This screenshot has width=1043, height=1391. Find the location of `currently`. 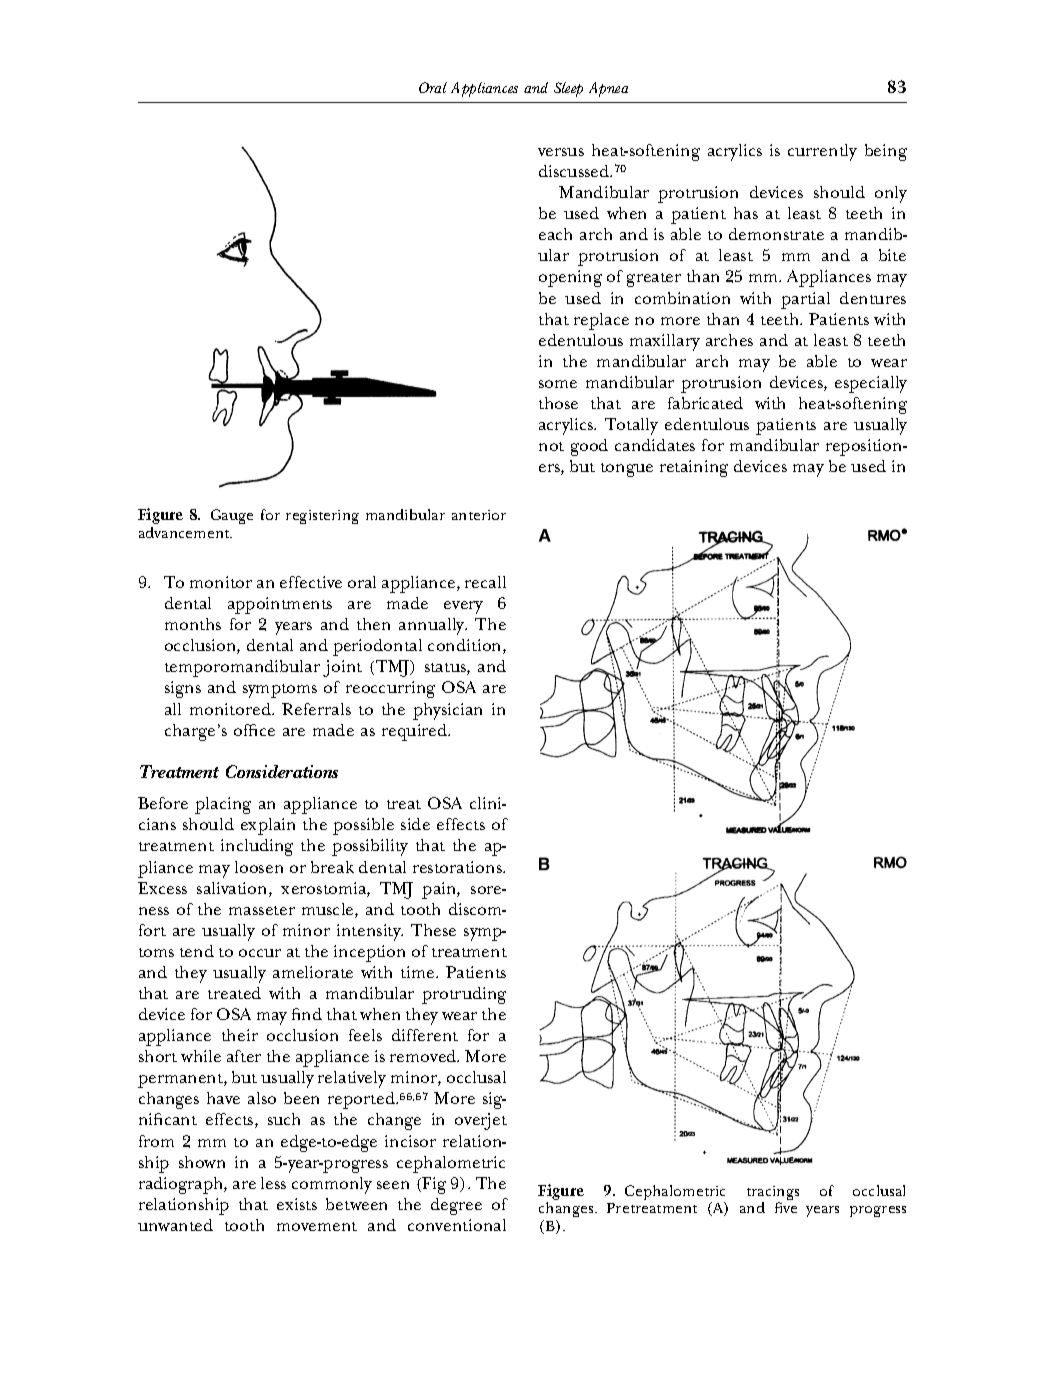

currently is located at coordinates (822, 152).
